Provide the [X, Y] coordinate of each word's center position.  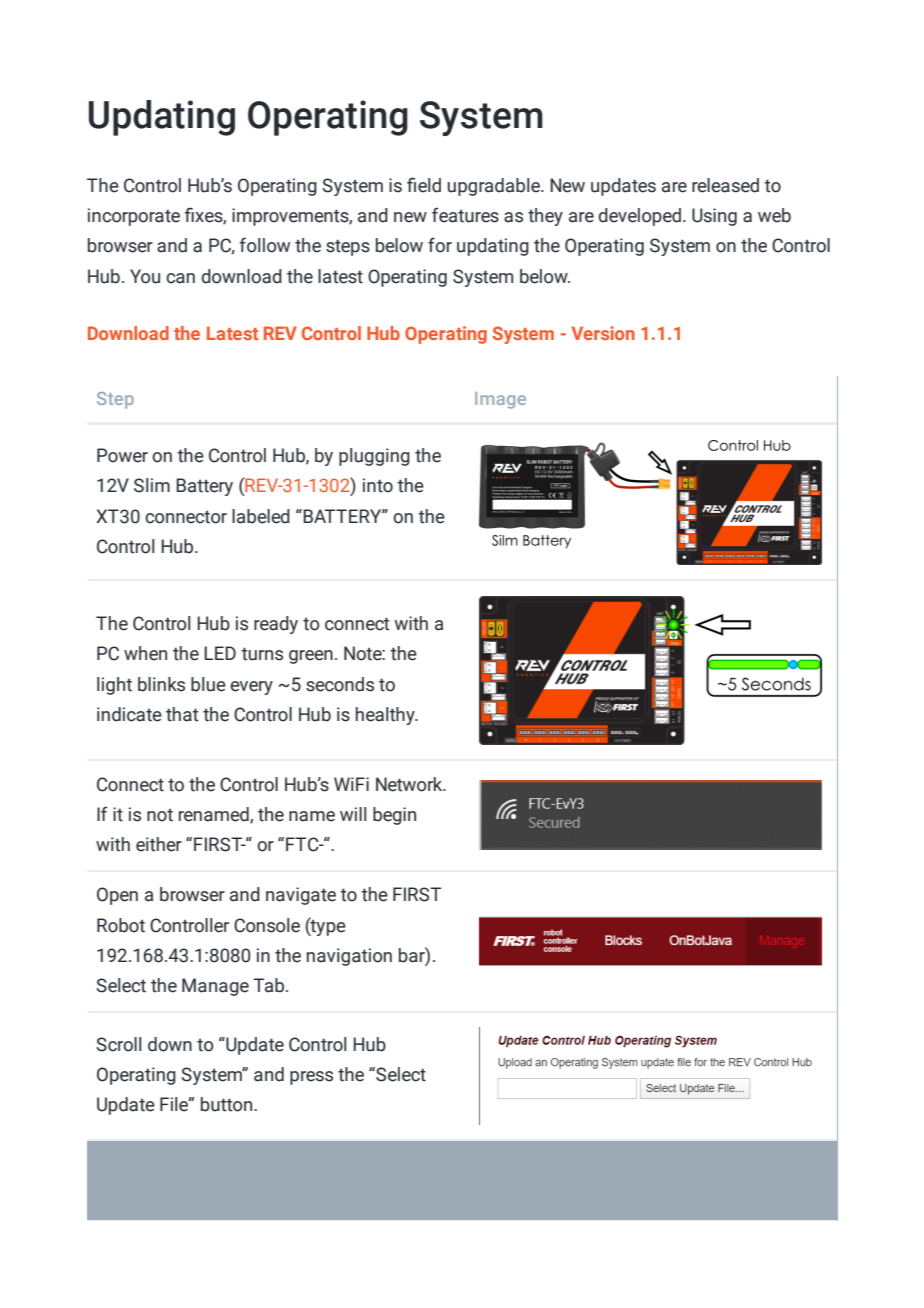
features [465, 215]
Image [500, 400]
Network [410, 784]
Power [122, 455]
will [353, 814]
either [159, 844]
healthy [386, 716]
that [182, 714]
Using [714, 217]
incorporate [134, 217]
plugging [374, 457]
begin [394, 816]
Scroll [118, 1044]
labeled [261, 516]
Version [603, 333]
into [378, 485]
